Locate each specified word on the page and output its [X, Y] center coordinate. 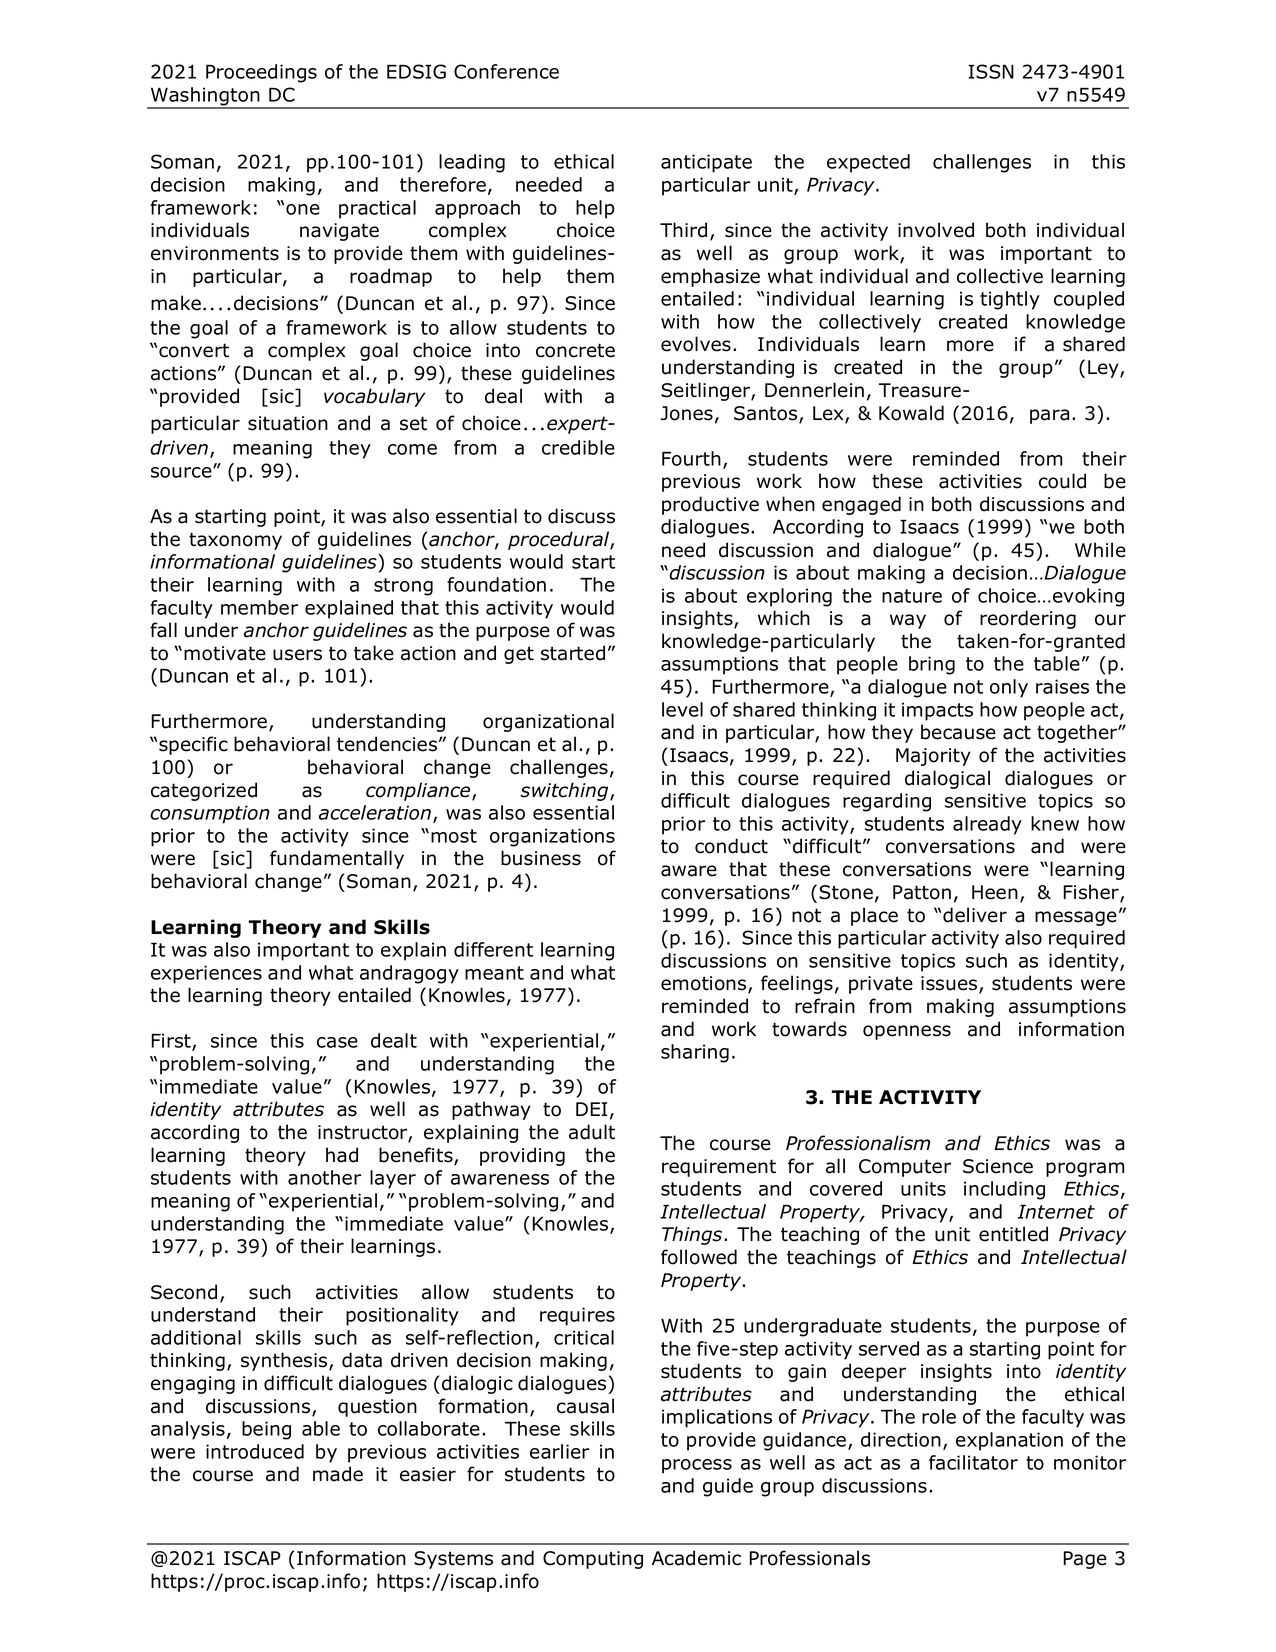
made [338, 1474]
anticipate [706, 163]
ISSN [991, 71]
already [987, 825]
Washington [205, 97]
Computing [593, 1560]
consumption [210, 814]
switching [565, 791]
